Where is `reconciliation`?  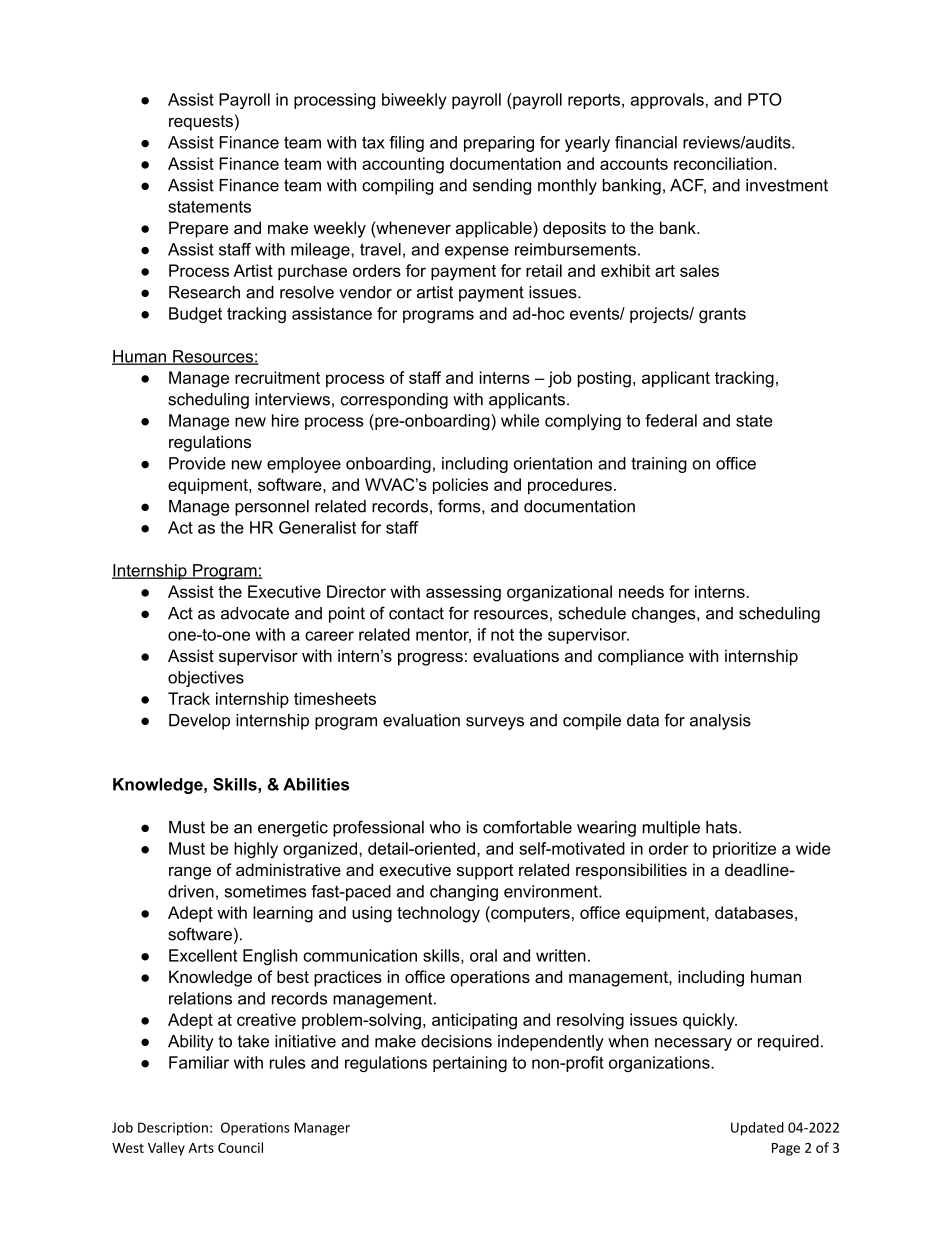 reconciliation is located at coordinates (723, 163).
